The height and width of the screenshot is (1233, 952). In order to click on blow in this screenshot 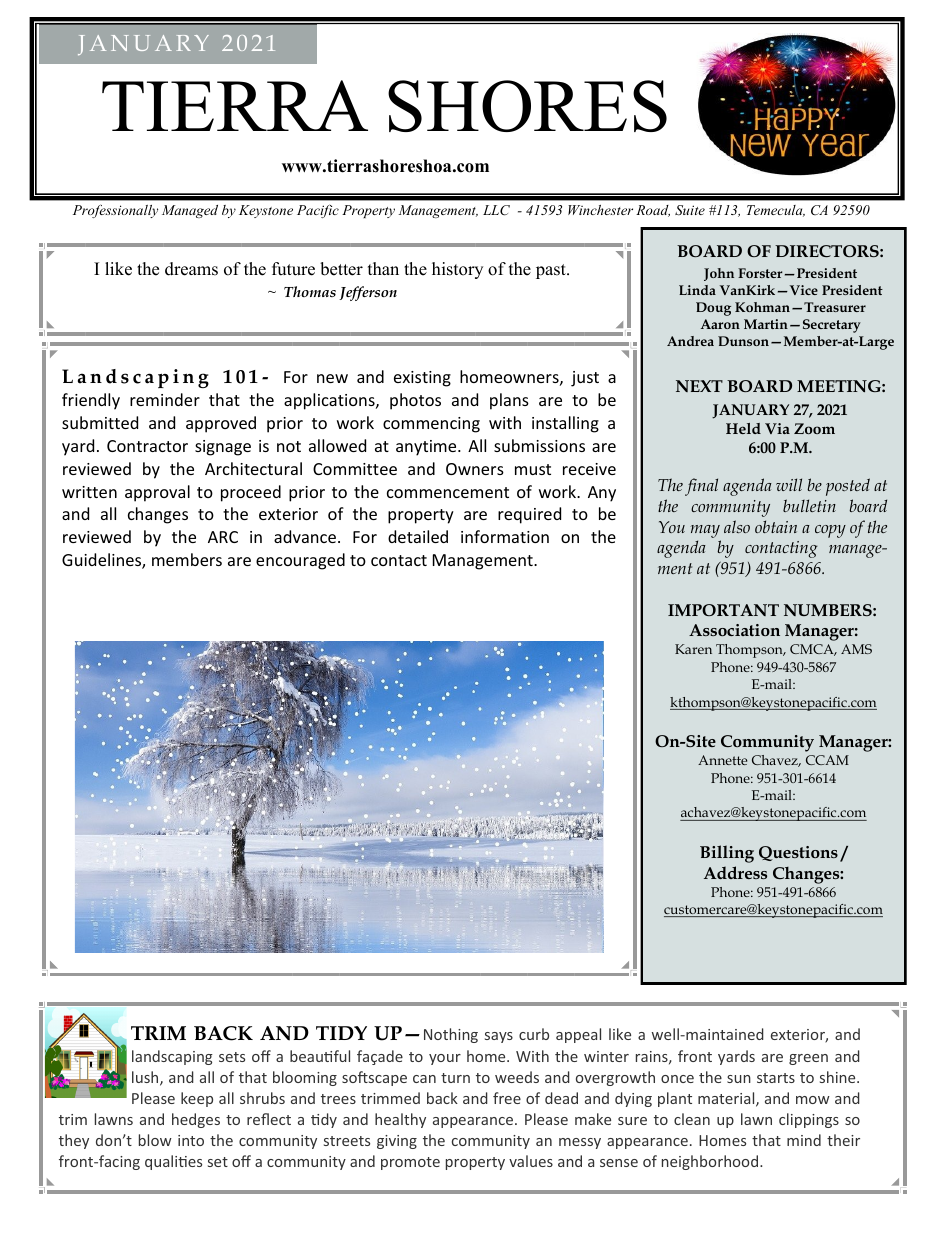, I will do `click(155, 1140)`.
